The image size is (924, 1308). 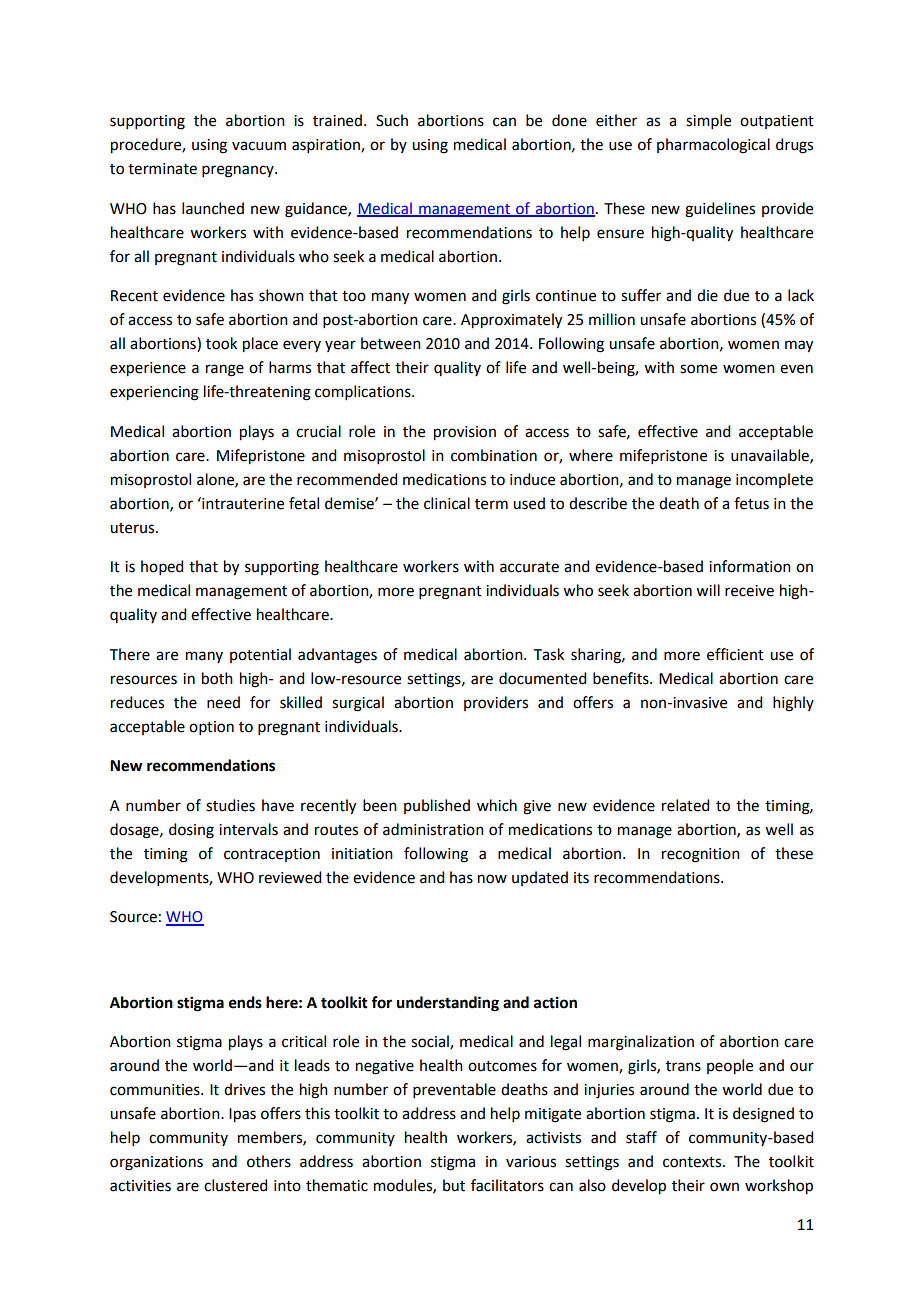 What do you see at coordinates (242, 503) in the image?
I see `intrauterine` at bounding box center [242, 503].
